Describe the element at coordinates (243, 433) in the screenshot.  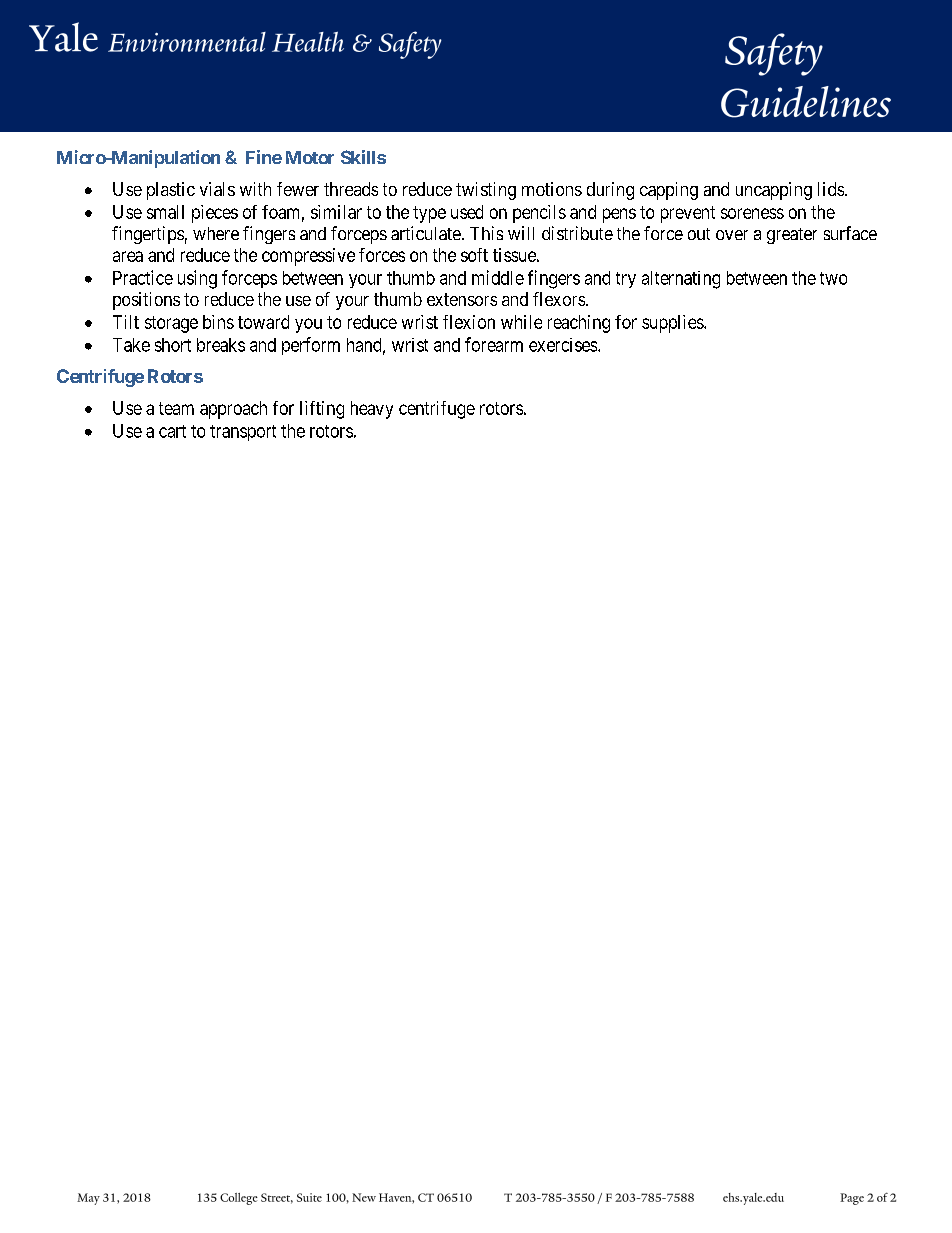
I see `transport` at that location.
